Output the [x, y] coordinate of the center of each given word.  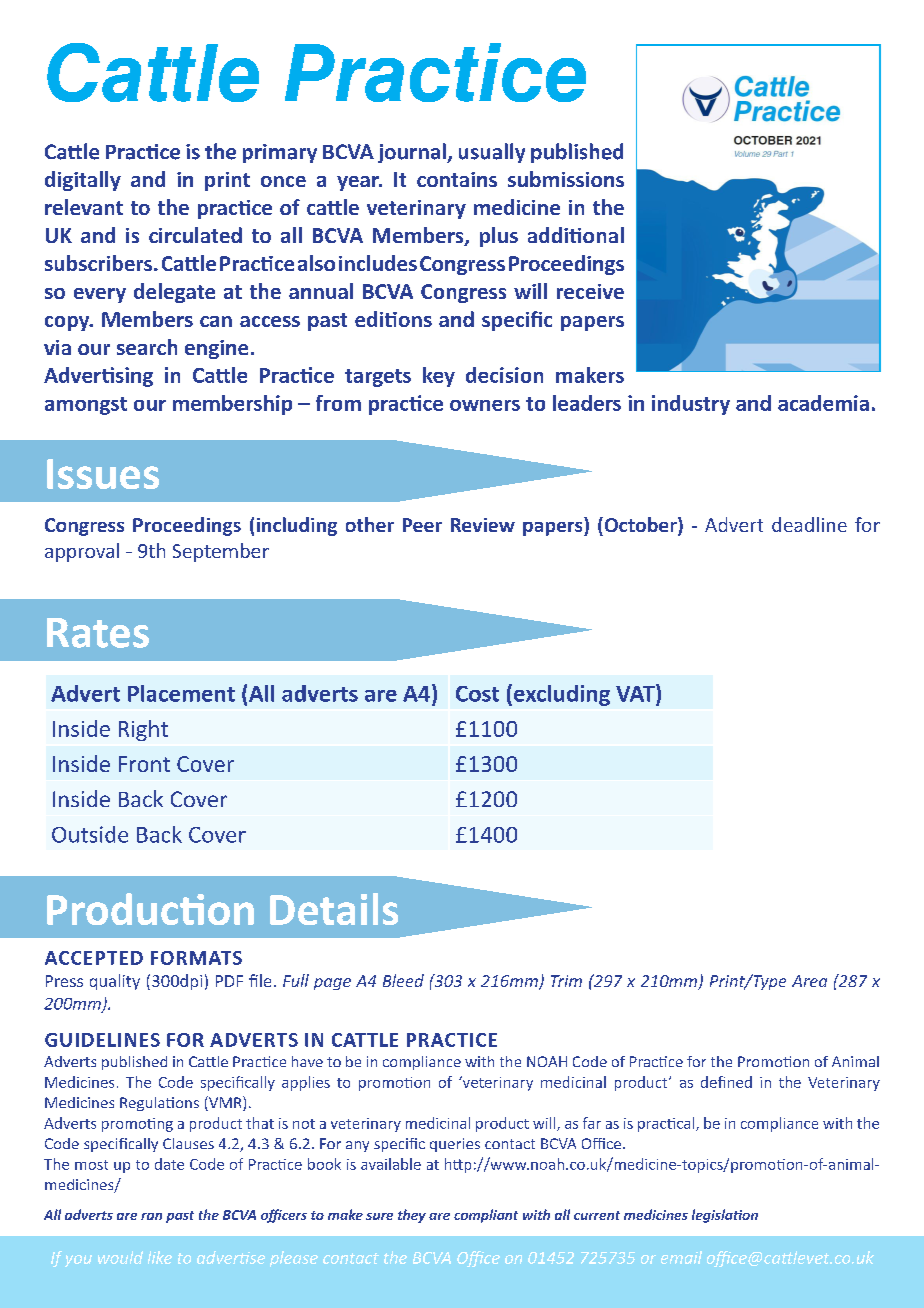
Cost [477, 694]
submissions [566, 179]
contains [457, 179]
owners [485, 405]
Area [809, 981]
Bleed [403, 980]
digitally [83, 181]
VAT [636, 693]
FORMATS [196, 958]
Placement [181, 693]
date [169, 1164]
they [412, 1216]
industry [691, 405]
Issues [103, 474]
